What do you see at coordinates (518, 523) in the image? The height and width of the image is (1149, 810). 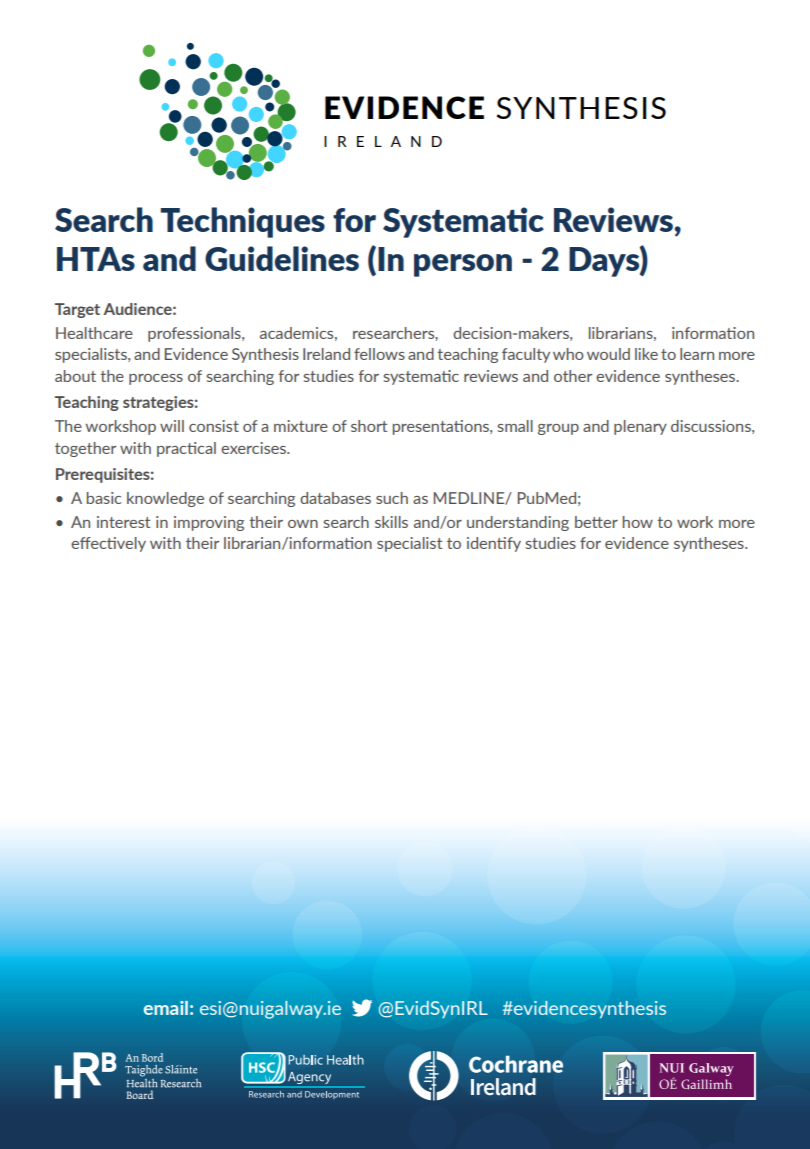 I see `understanding` at bounding box center [518, 523].
